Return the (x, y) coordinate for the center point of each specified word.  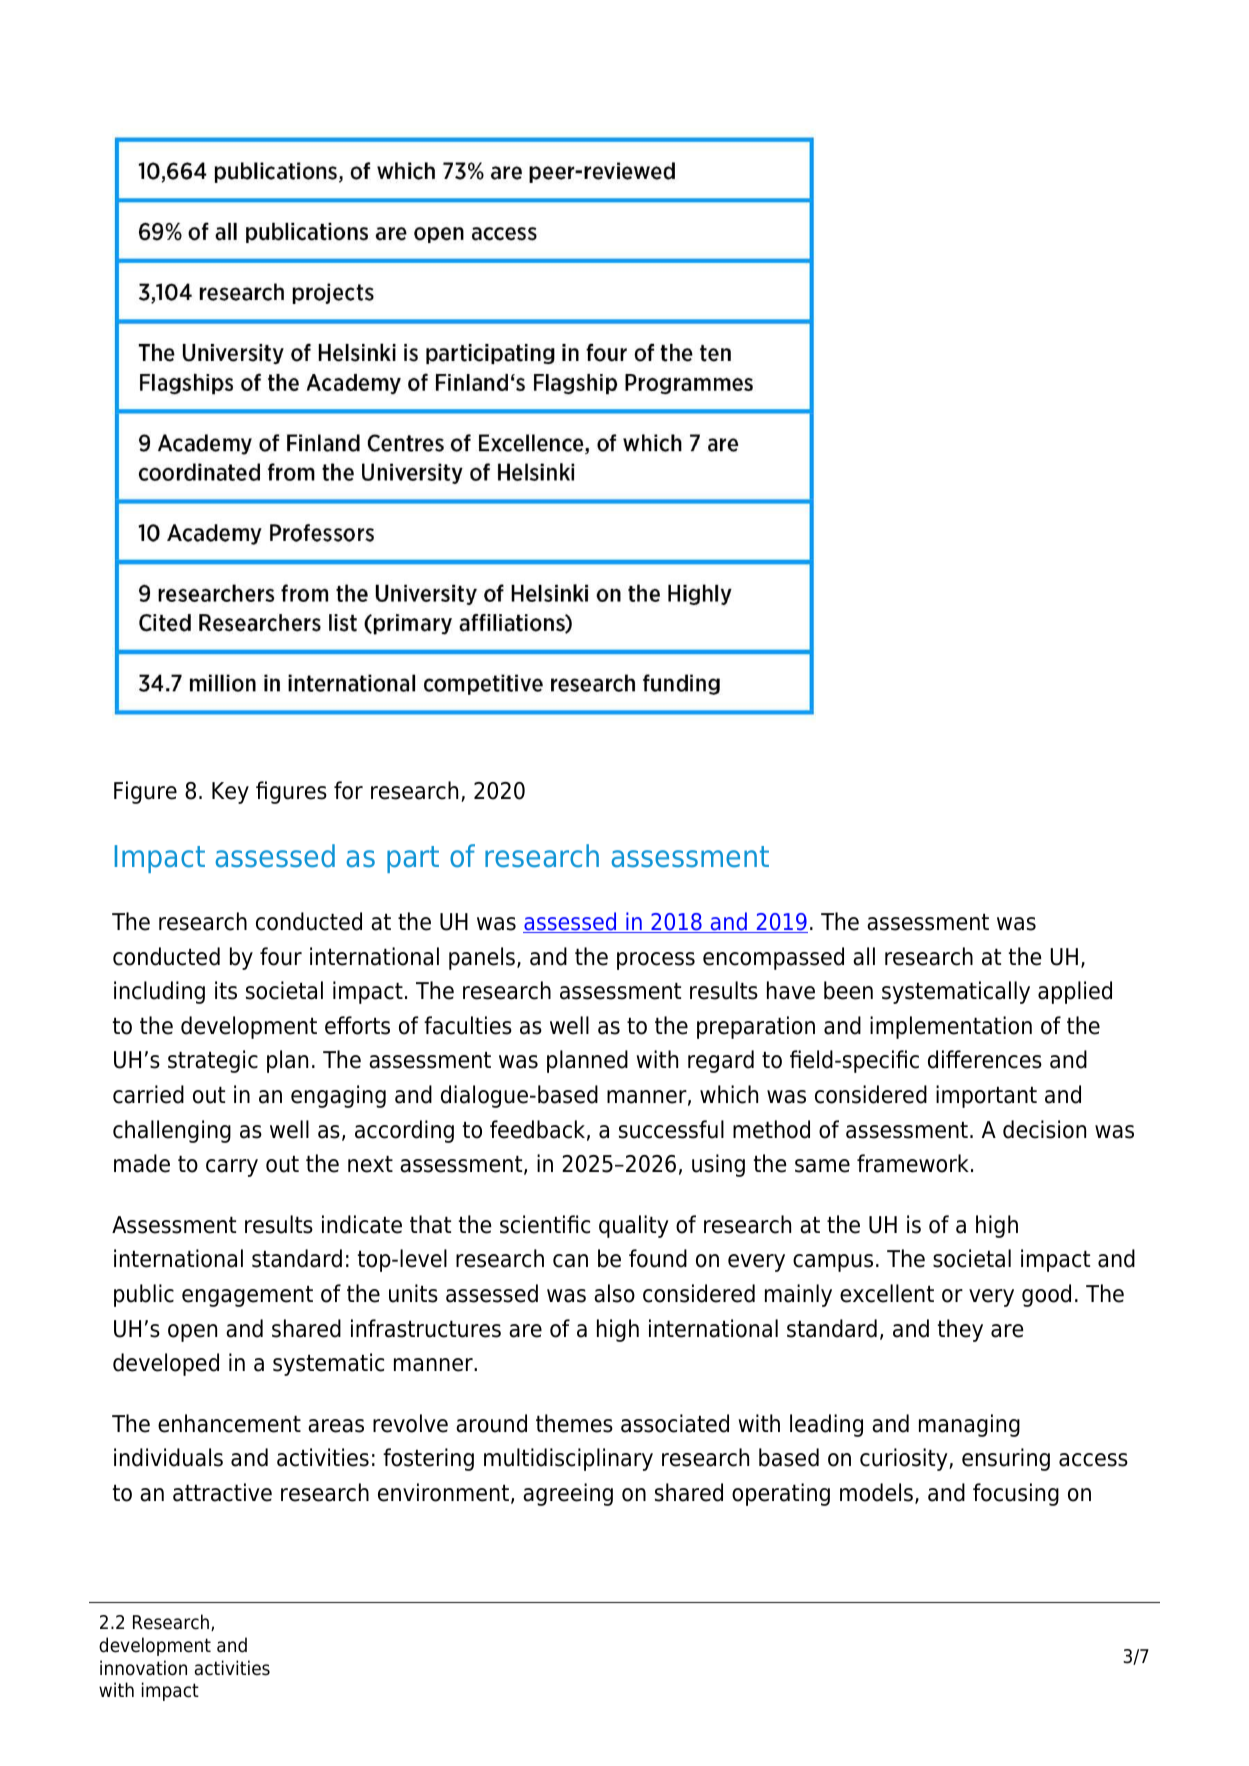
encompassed (773, 958)
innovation (143, 1668)
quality (634, 1226)
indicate (362, 1224)
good (1046, 1295)
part (413, 859)
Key (230, 793)
